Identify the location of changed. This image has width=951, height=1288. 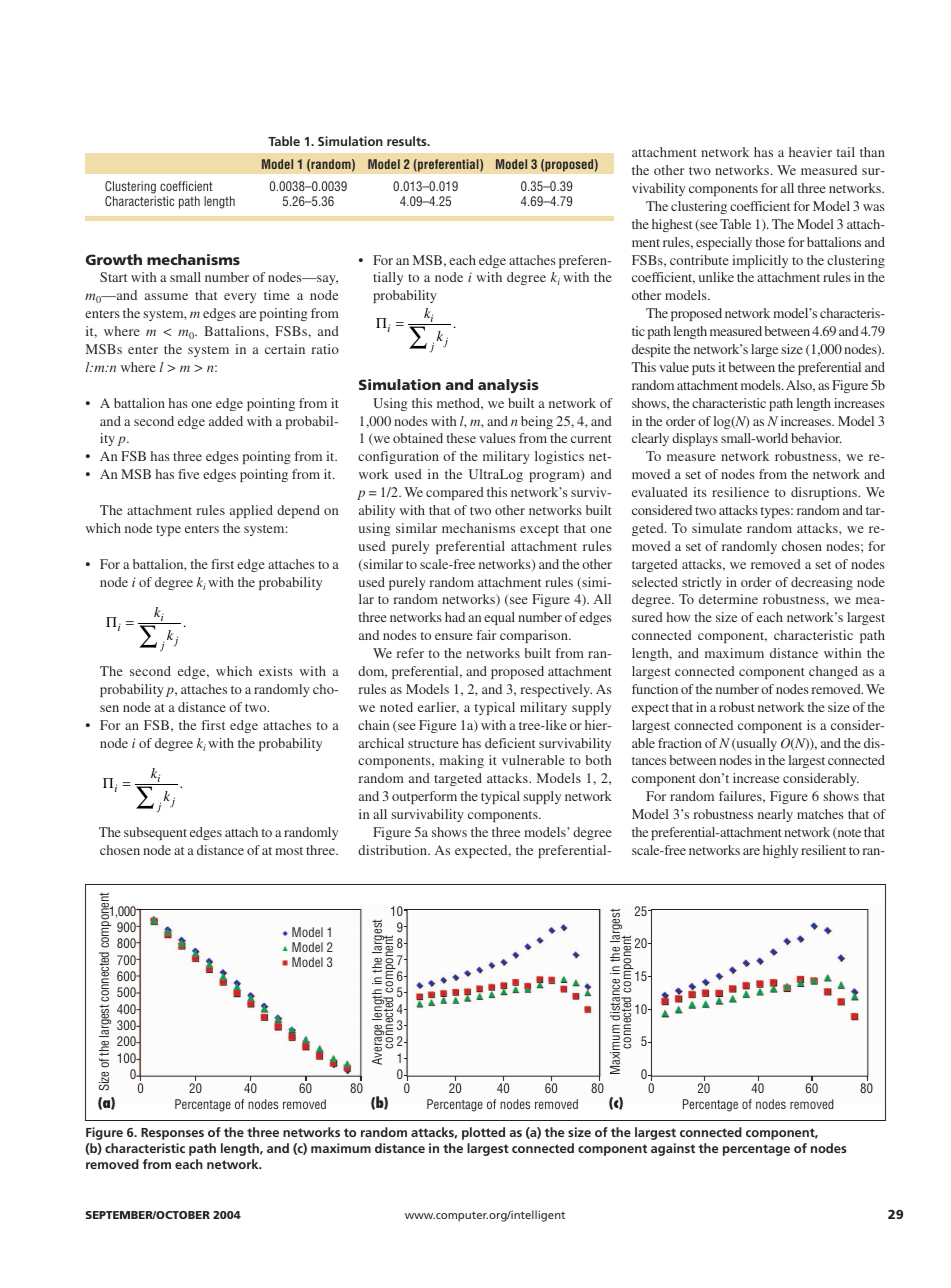
(833, 672).
